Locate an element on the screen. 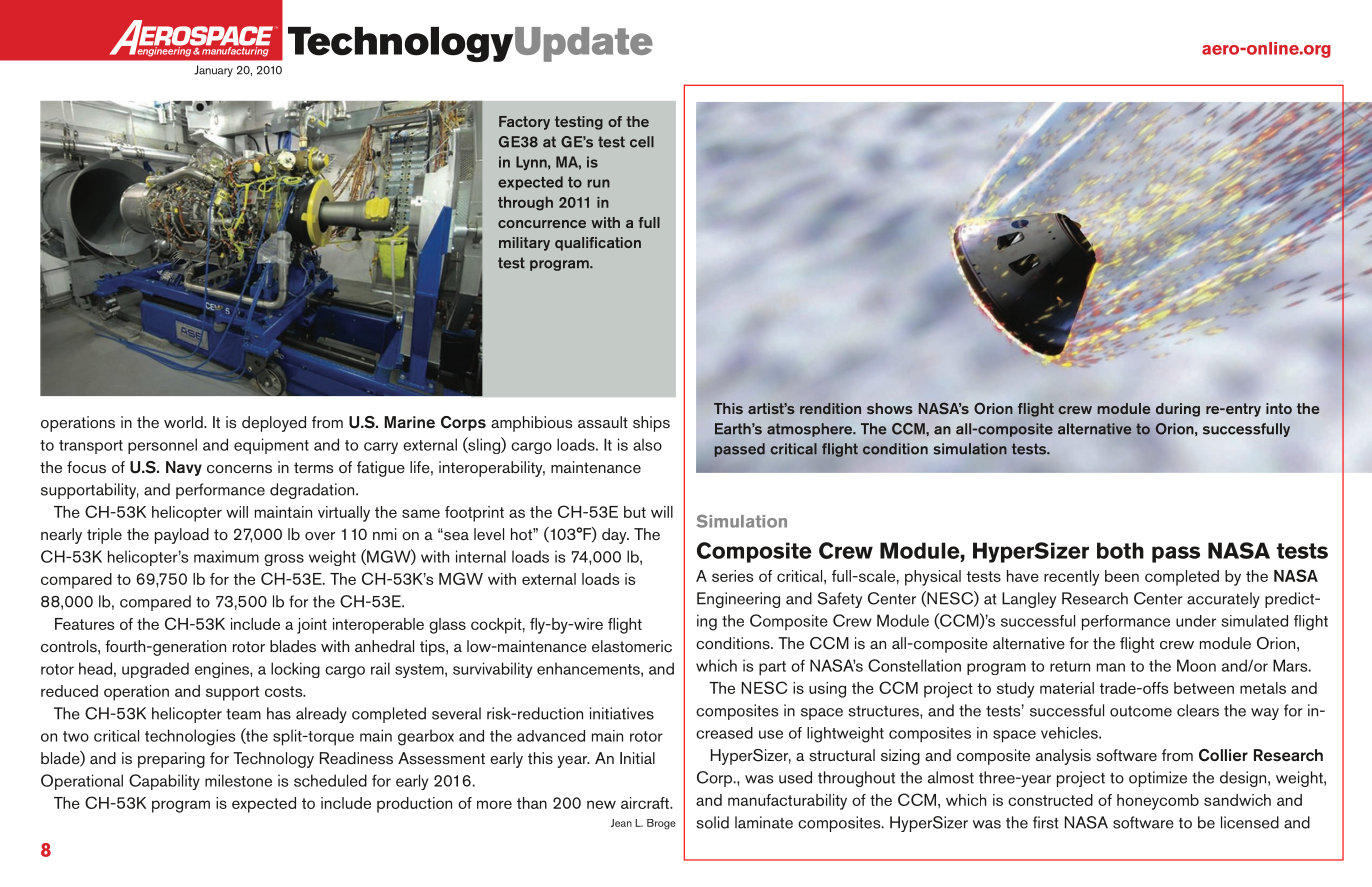 This screenshot has height=887, width=1372. Engineering is located at coordinates (738, 600).
